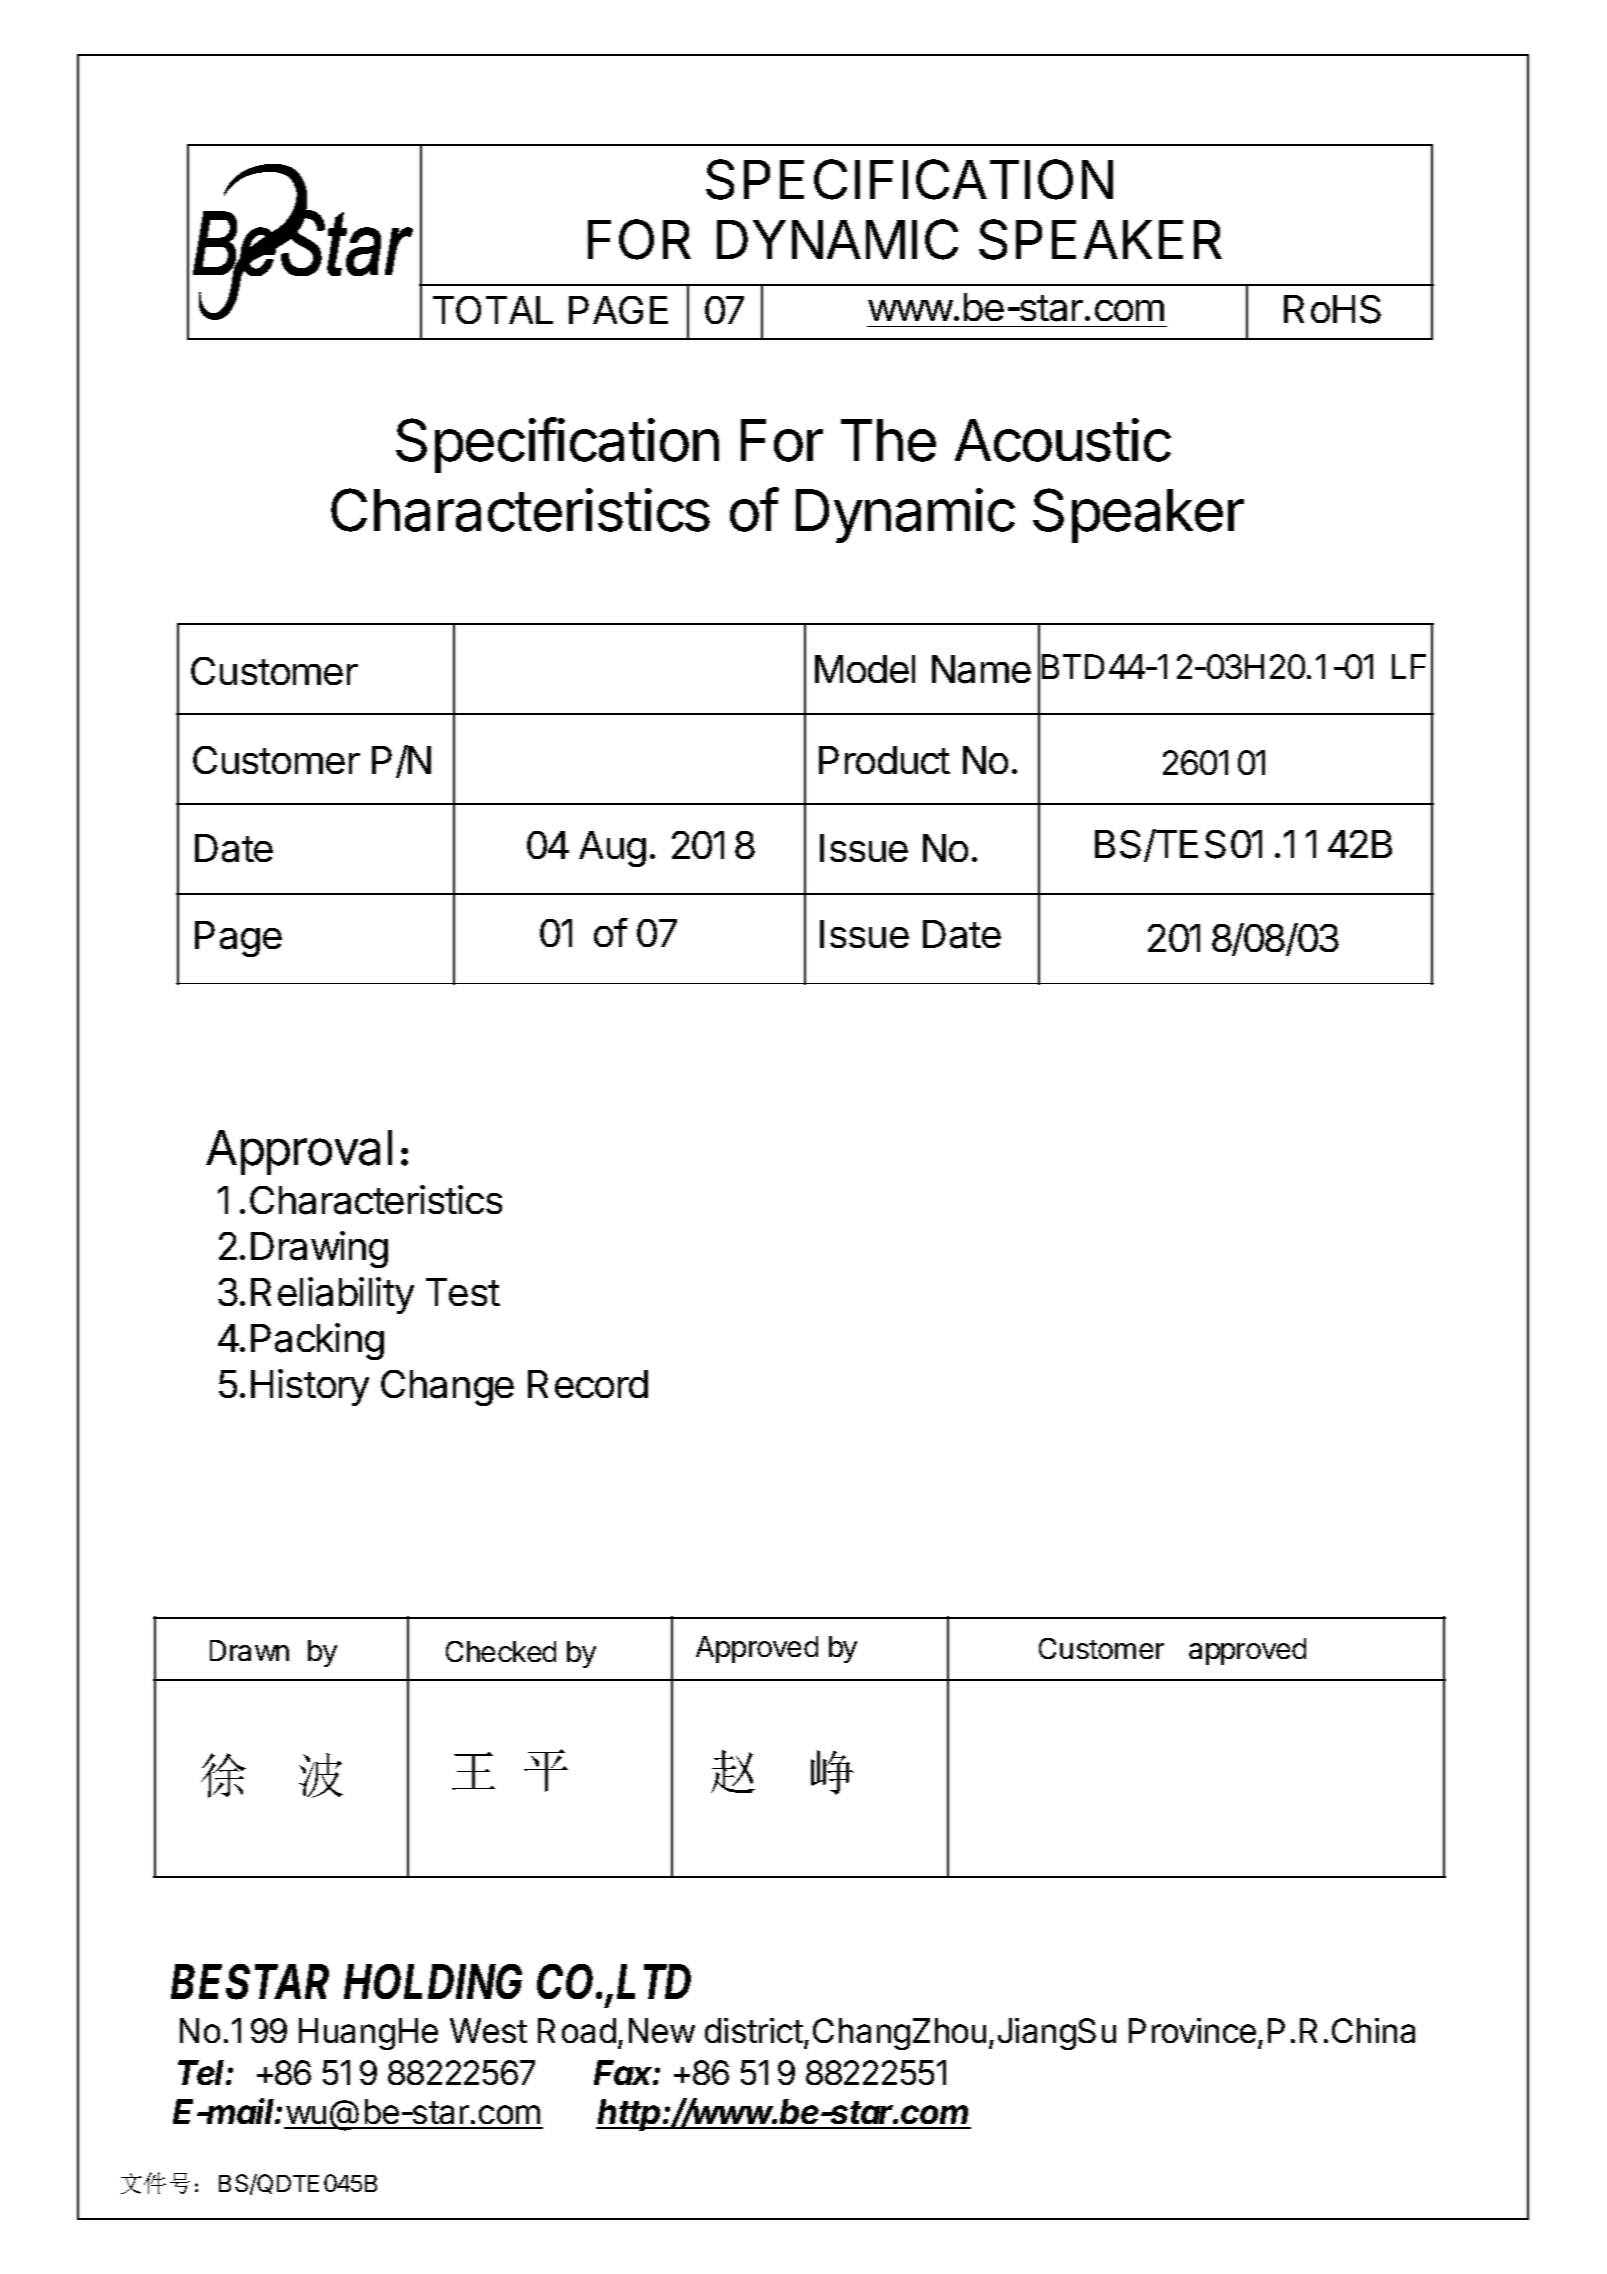 This image has height=2274, width=1607. I want to click on Record, so click(588, 1384).
